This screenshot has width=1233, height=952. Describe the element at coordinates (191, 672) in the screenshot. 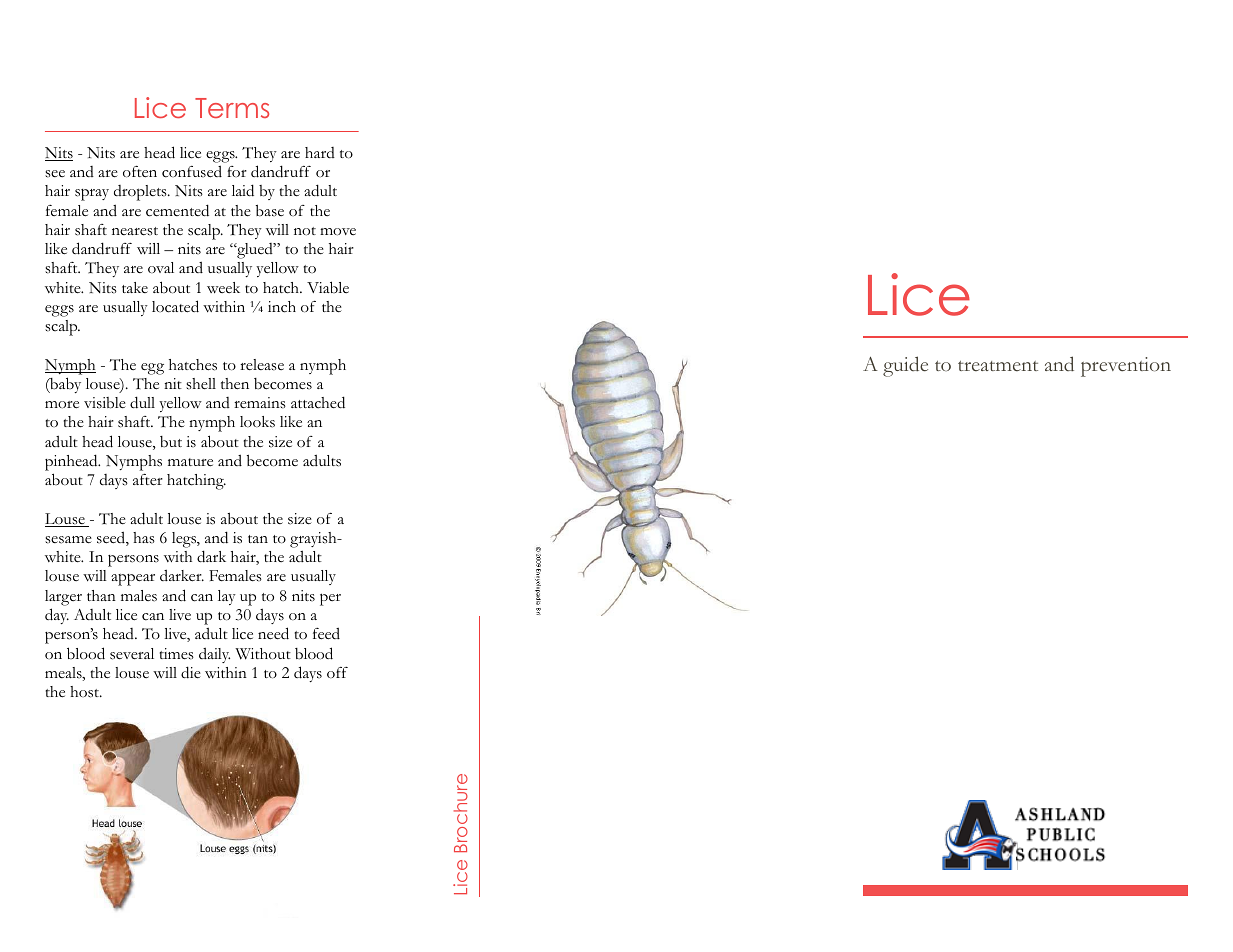

I see `die` at that location.
